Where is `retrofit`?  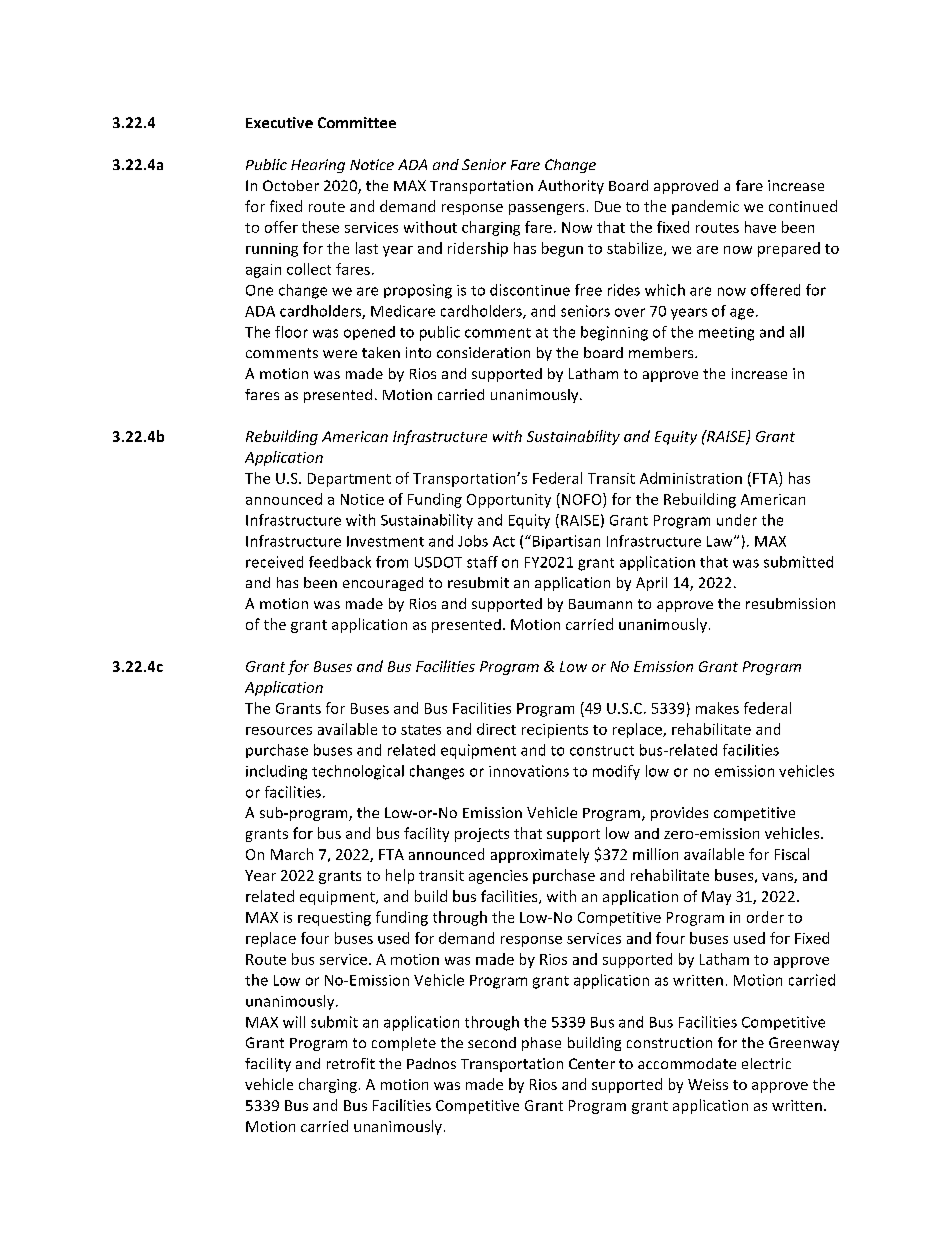 retrofit is located at coordinates (351, 1063).
